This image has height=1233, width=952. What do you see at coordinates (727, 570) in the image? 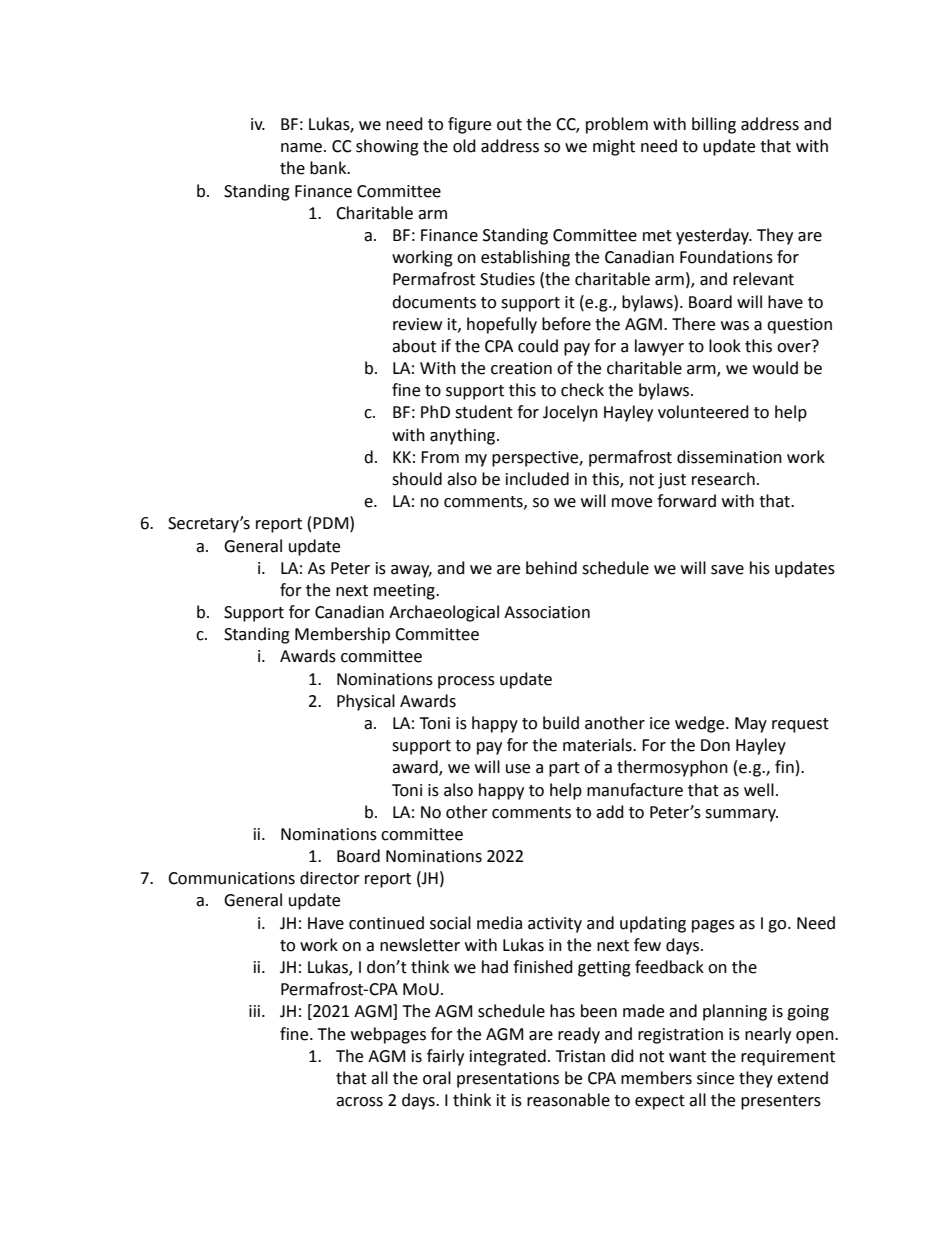
I see `save` at bounding box center [727, 570].
